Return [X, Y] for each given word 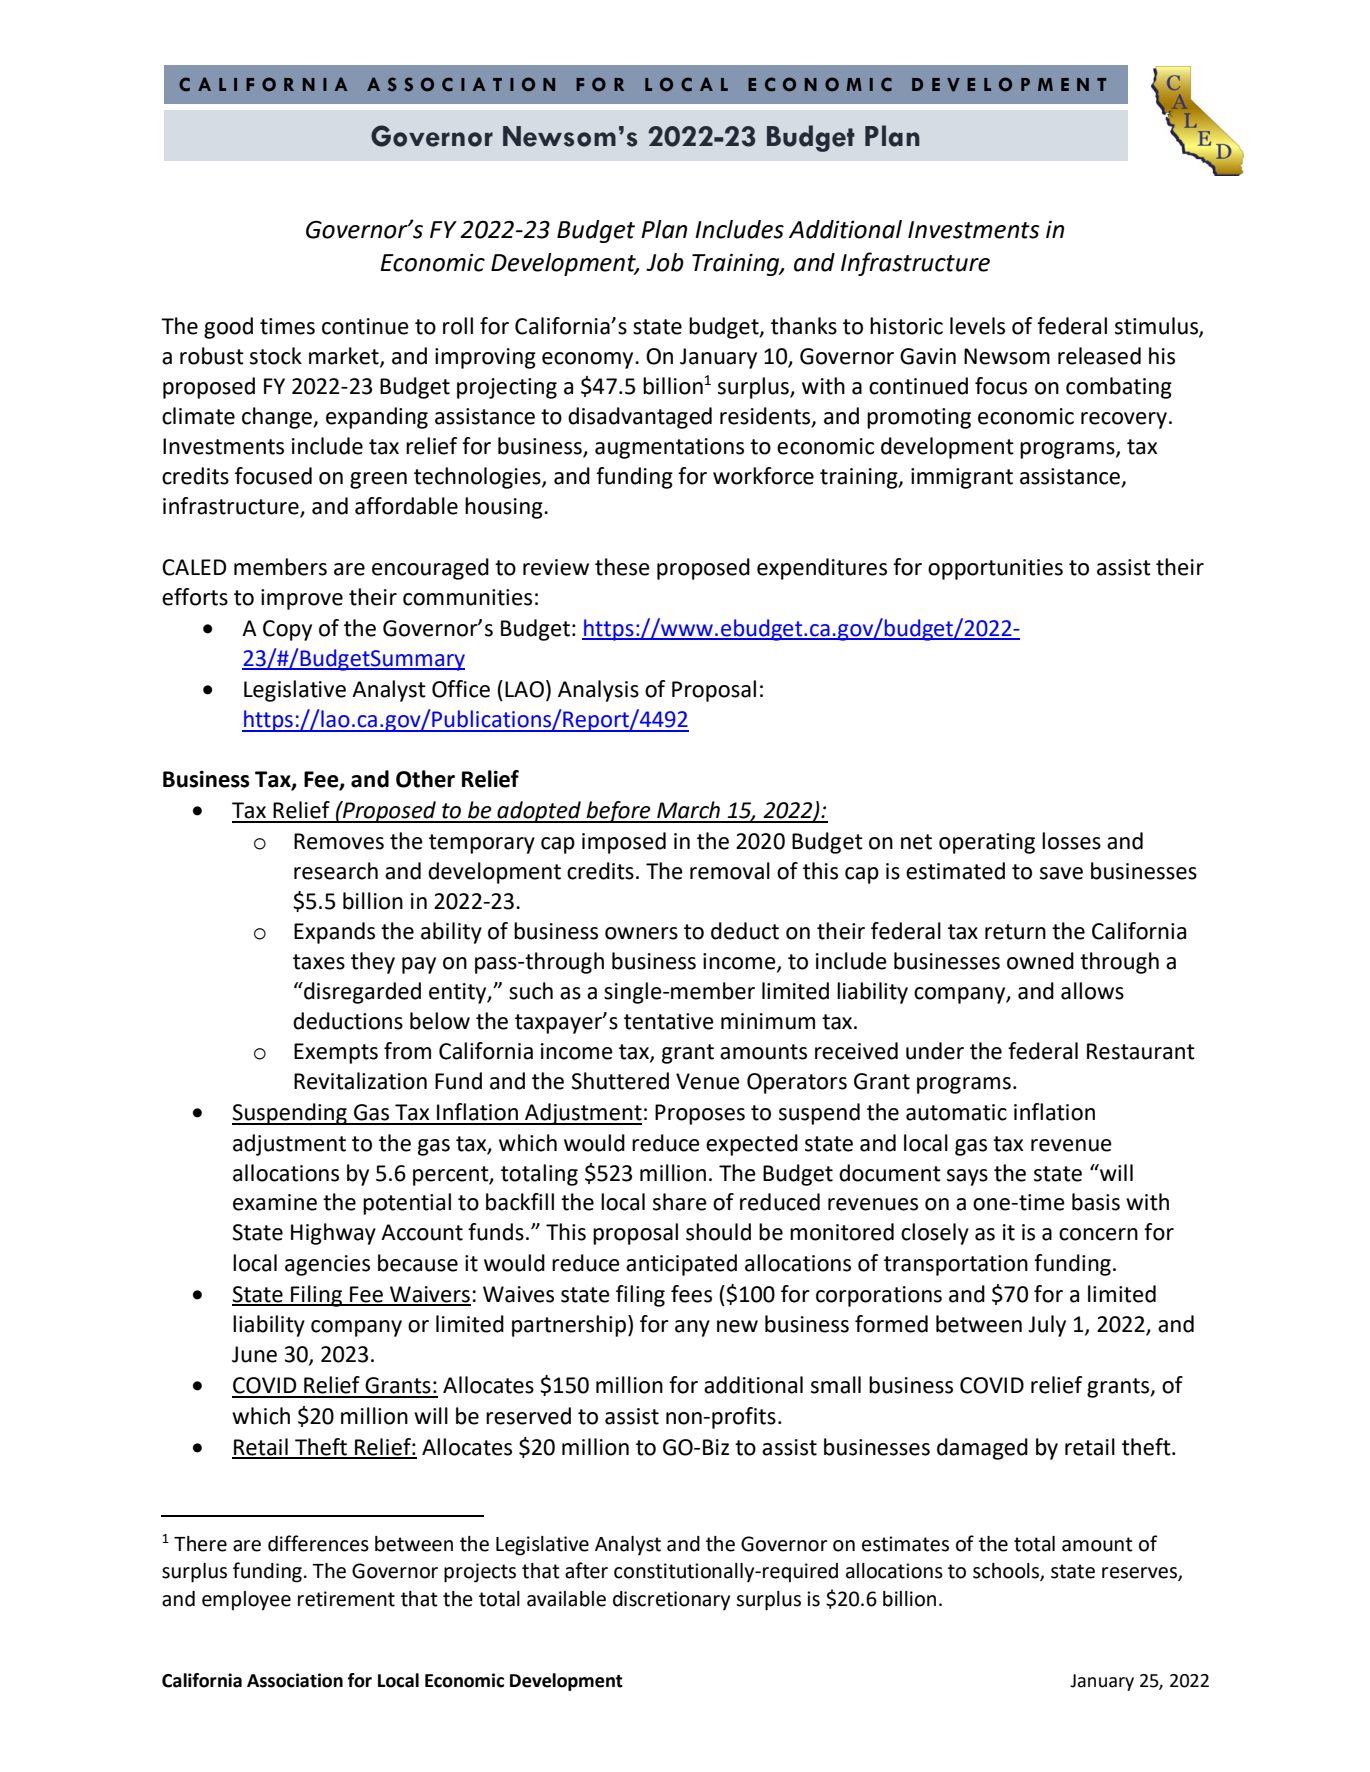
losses [1071, 841]
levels [977, 326]
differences [318, 1543]
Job [665, 262]
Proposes [700, 1114]
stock [276, 356]
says [967, 1177]
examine [275, 1202]
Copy [287, 630]
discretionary [671, 1601]
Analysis [598, 691]
